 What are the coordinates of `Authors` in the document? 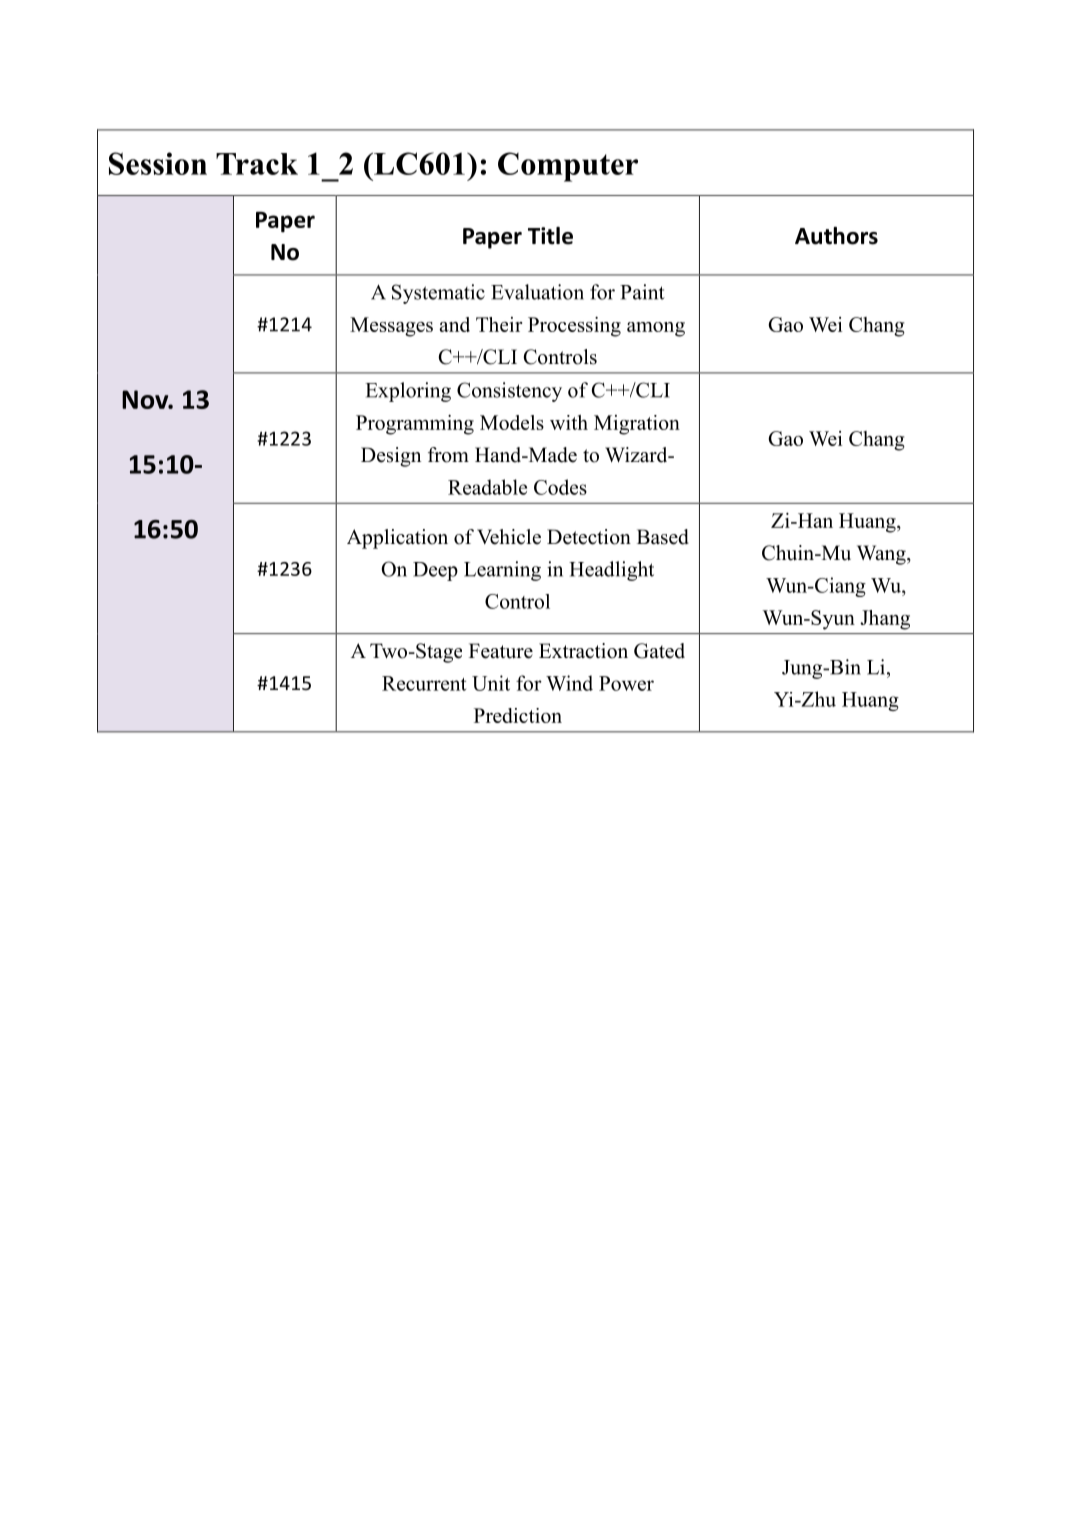 It's located at (836, 236).
